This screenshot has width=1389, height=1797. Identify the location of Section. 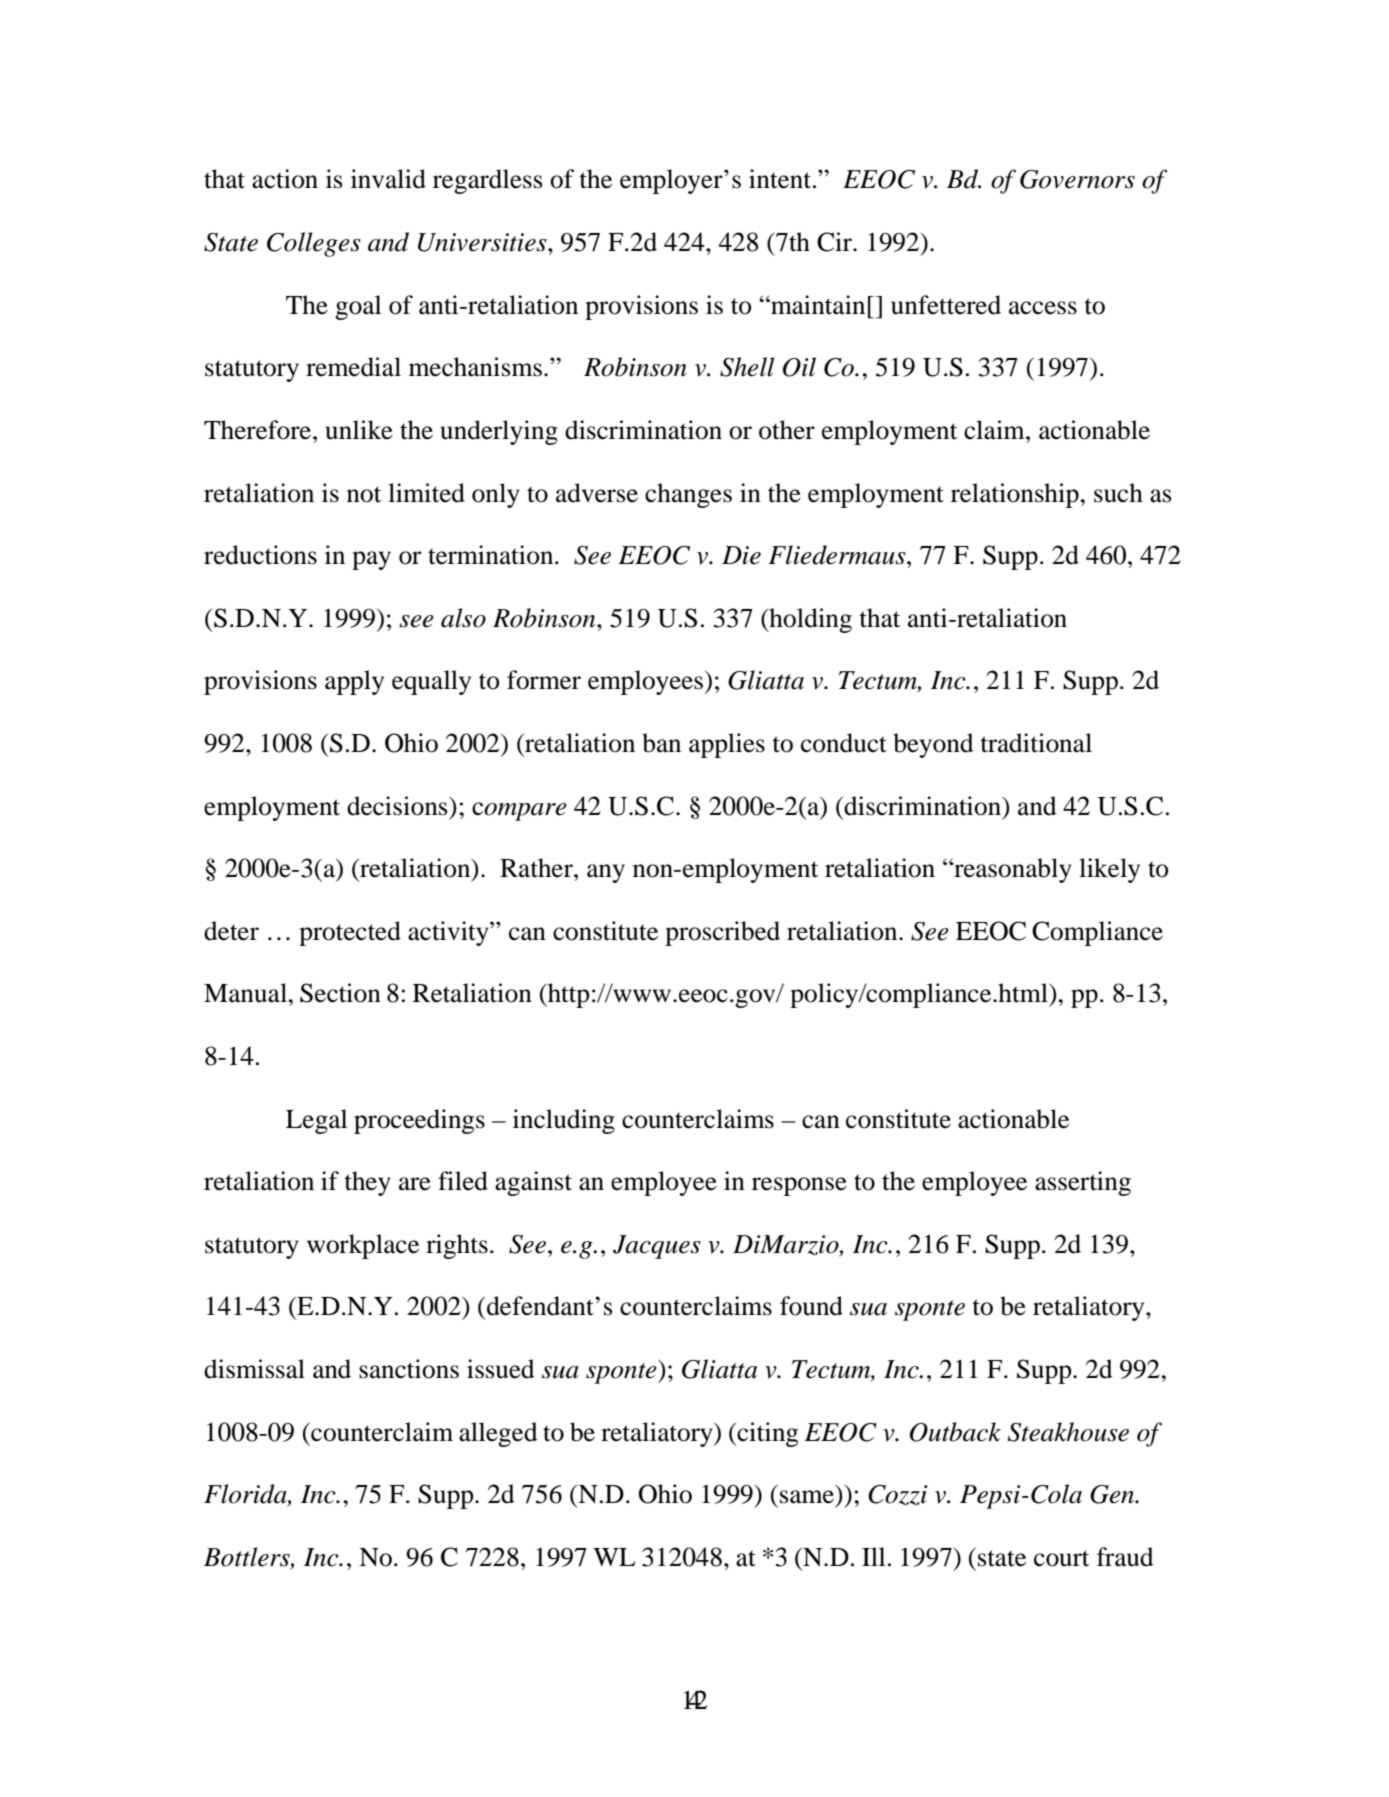
(340, 993).
